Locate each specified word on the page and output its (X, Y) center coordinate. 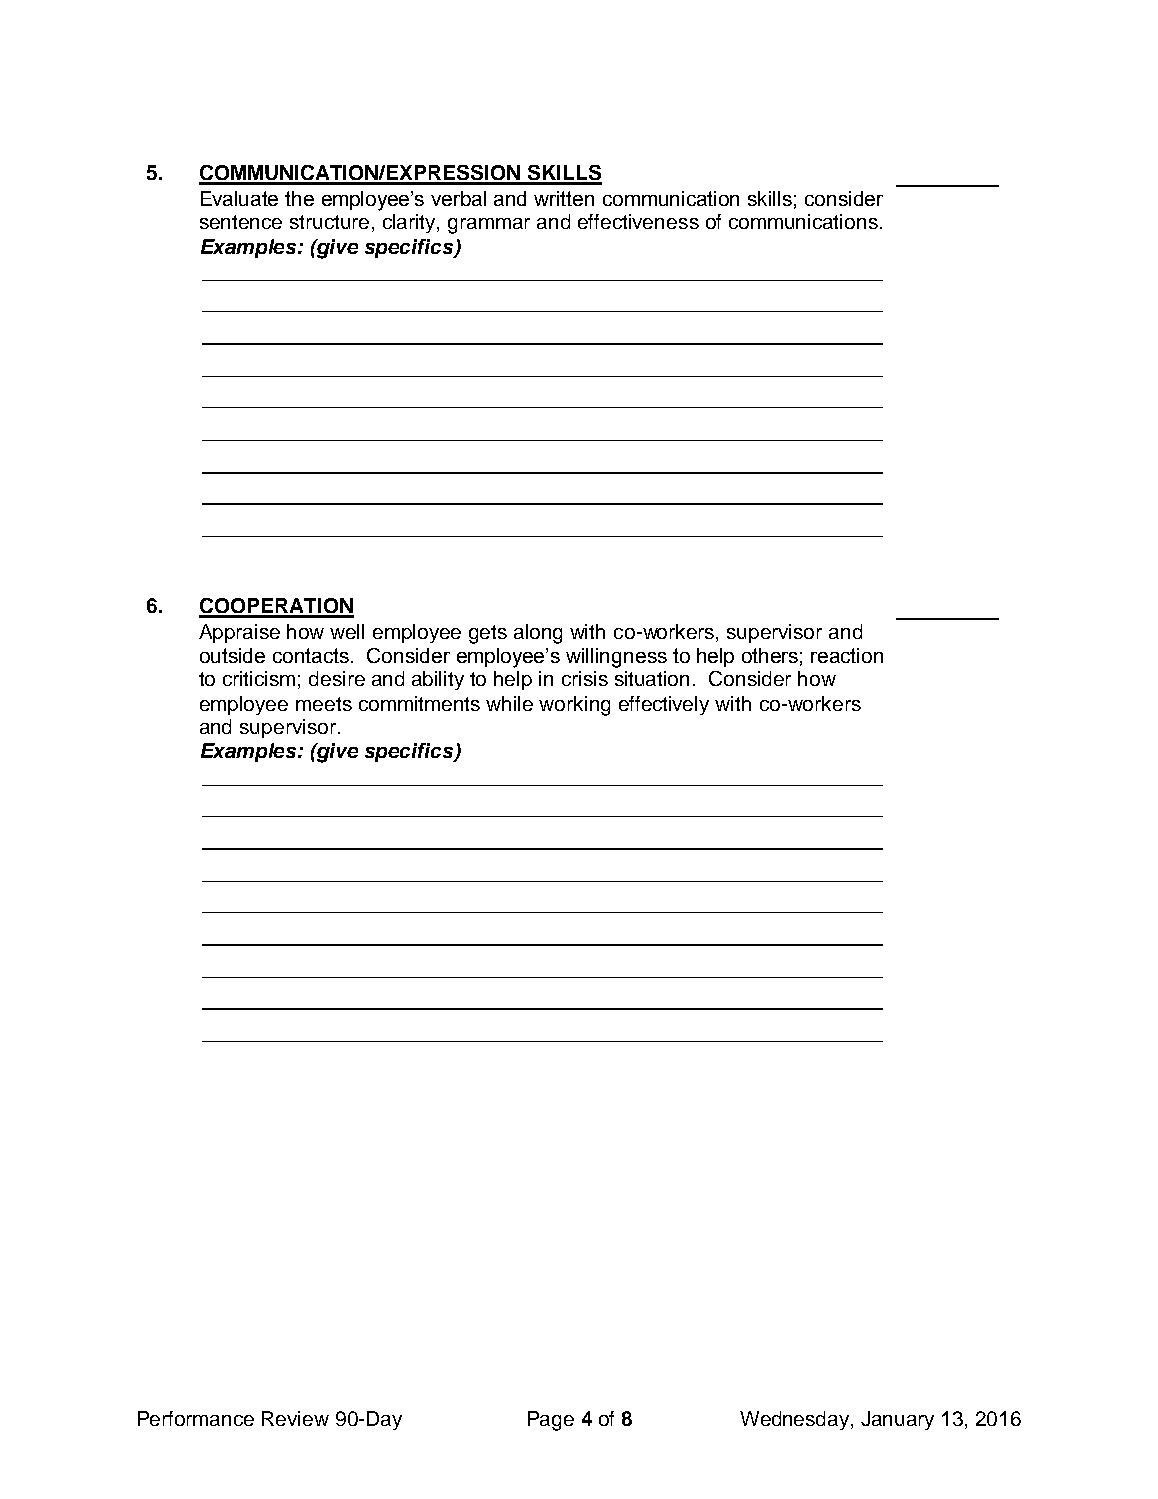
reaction (847, 655)
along (538, 634)
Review (295, 1418)
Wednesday (796, 1420)
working (574, 706)
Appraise (239, 633)
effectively (664, 705)
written (564, 198)
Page (551, 1421)
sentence (241, 222)
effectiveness (638, 221)
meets (324, 704)
